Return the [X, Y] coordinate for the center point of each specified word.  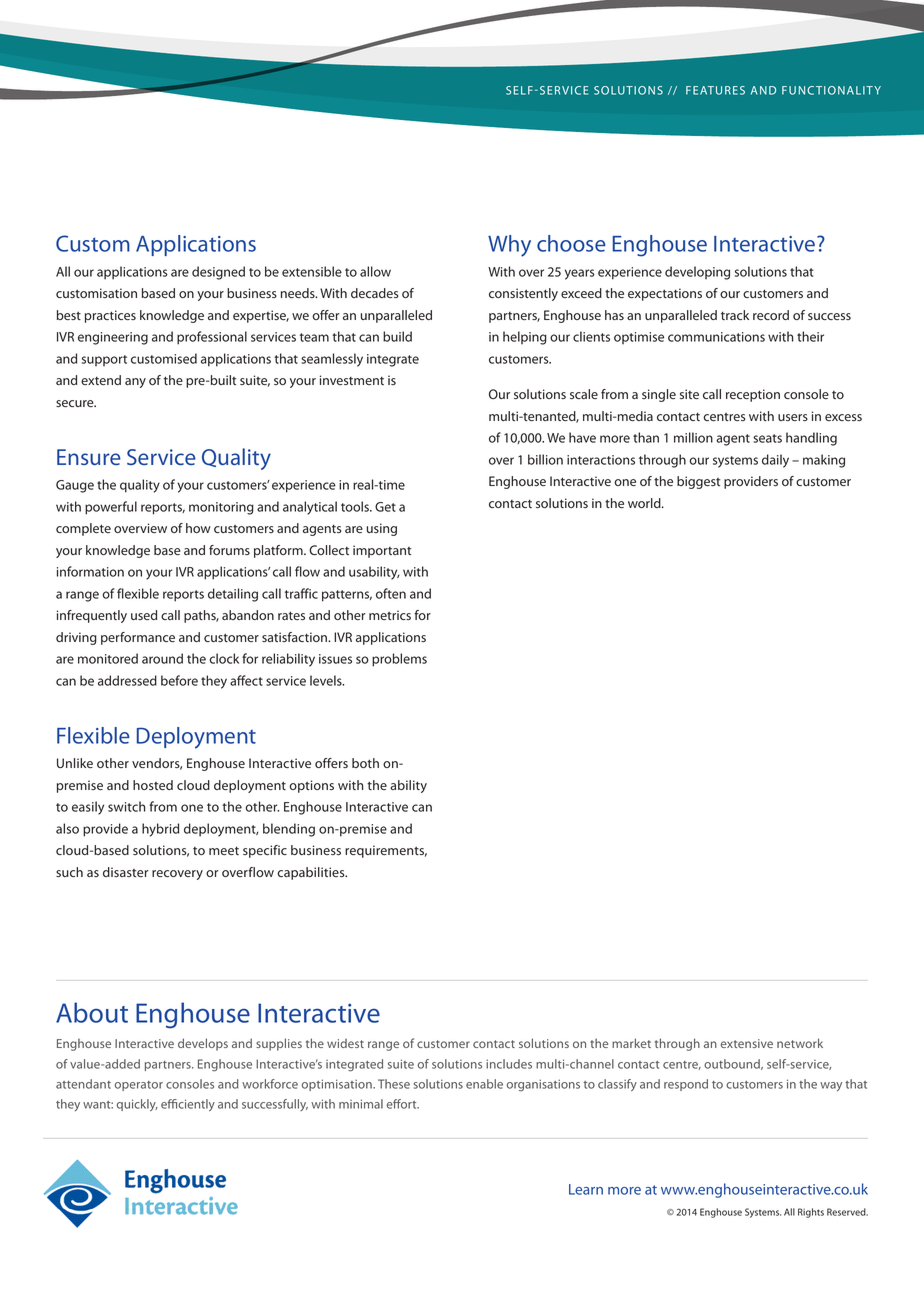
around [162, 658]
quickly [137, 1105]
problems [399, 660]
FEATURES [715, 90]
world [645, 503]
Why [509, 246]
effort [403, 1104]
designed [218, 273]
